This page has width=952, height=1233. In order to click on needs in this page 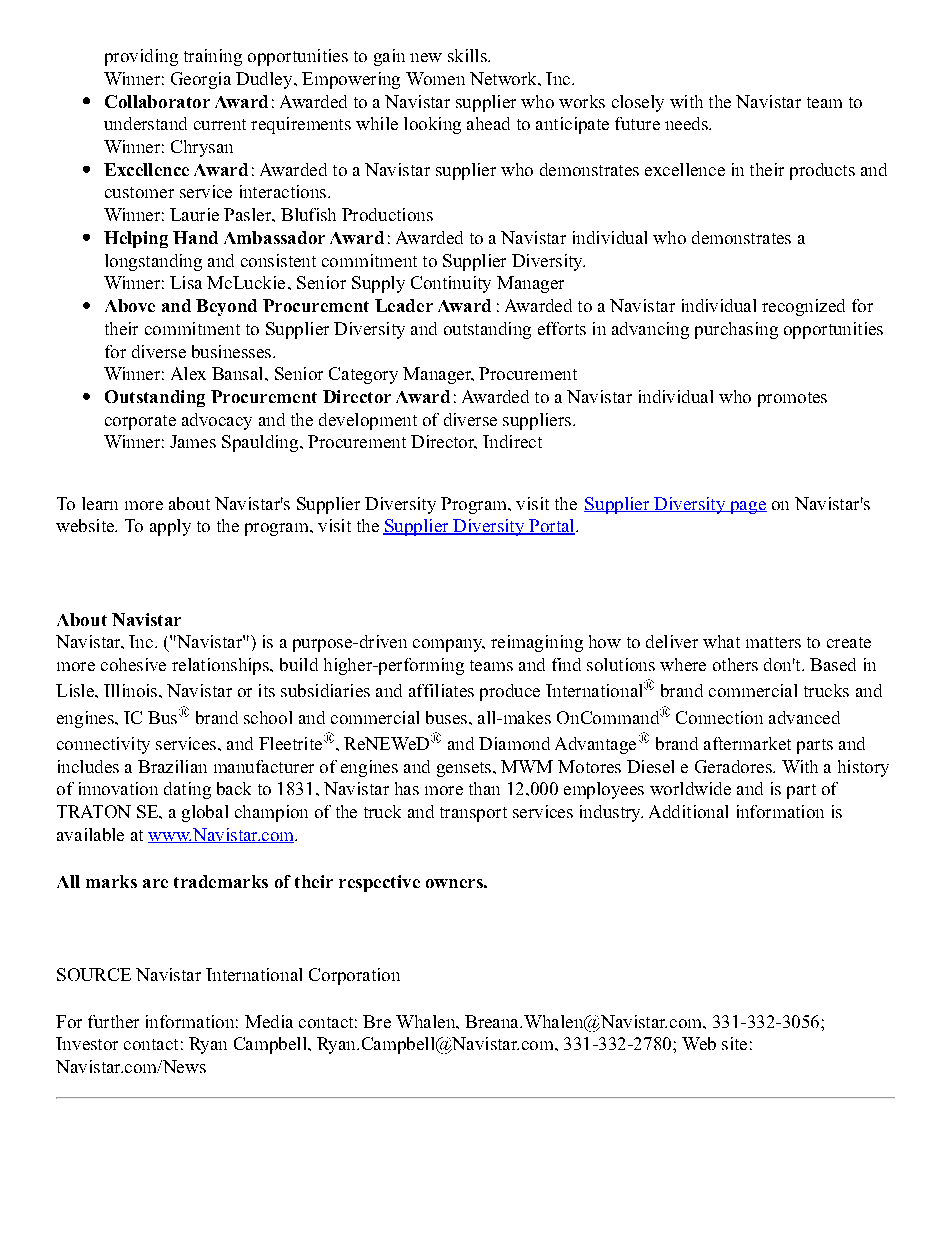, I will do `click(687, 123)`.
